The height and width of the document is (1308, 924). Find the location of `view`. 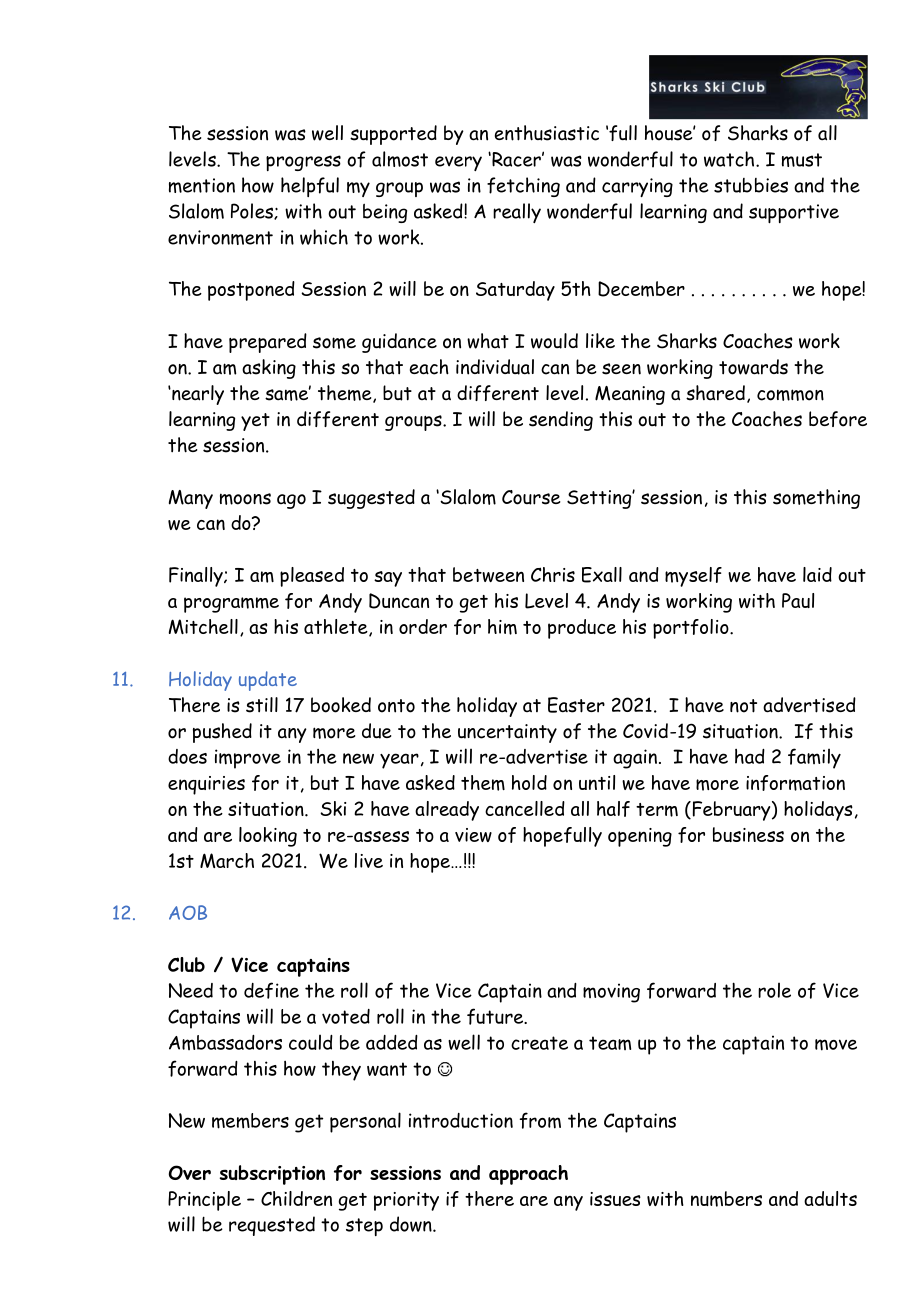

view is located at coordinates (473, 835).
